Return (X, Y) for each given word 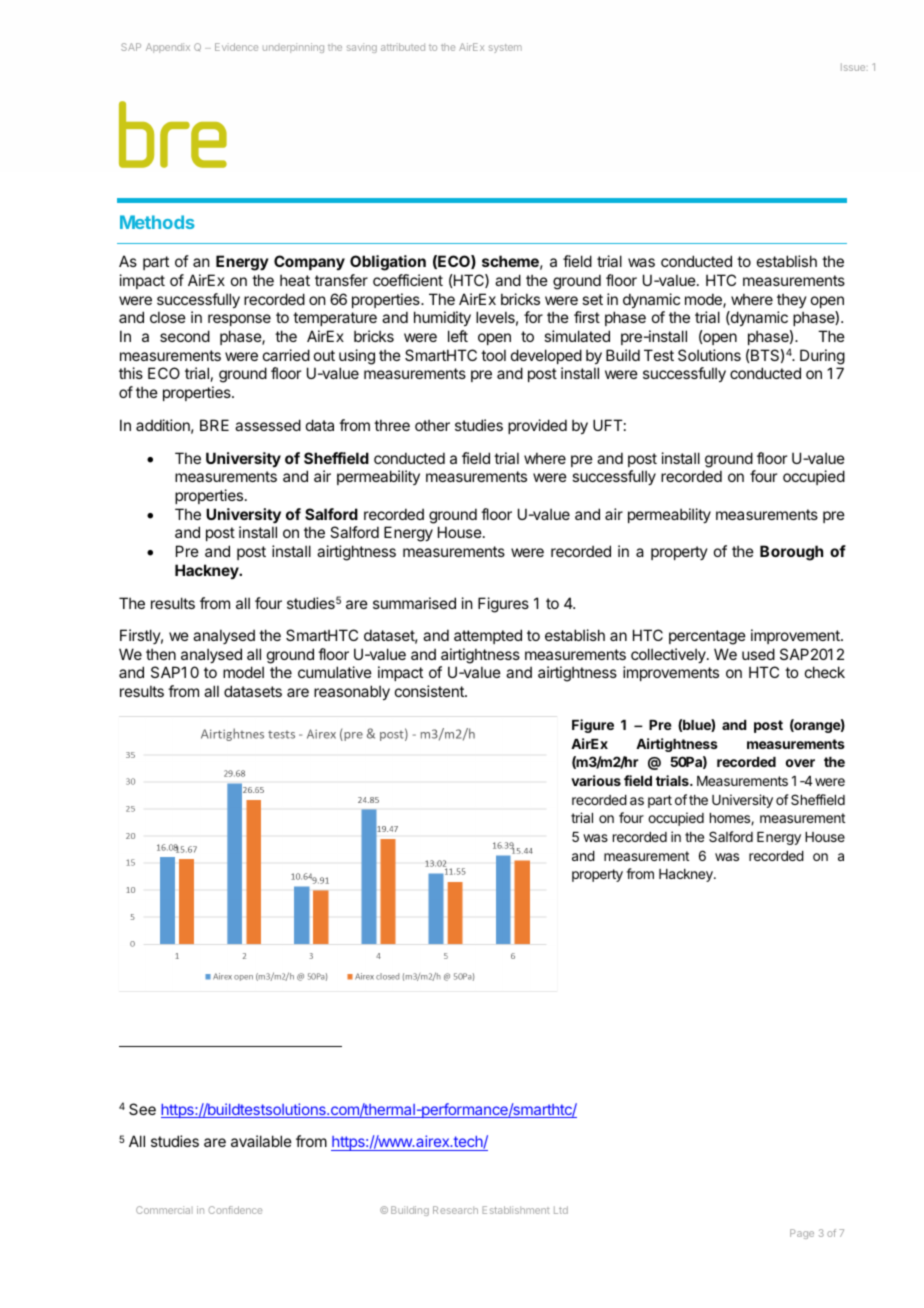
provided (537, 426)
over (800, 763)
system (505, 48)
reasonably (352, 692)
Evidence (236, 47)
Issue (854, 67)
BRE (214, 425)
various (596, 780)
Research (455, 1210)
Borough (791, 553)
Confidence (235, 1210)
